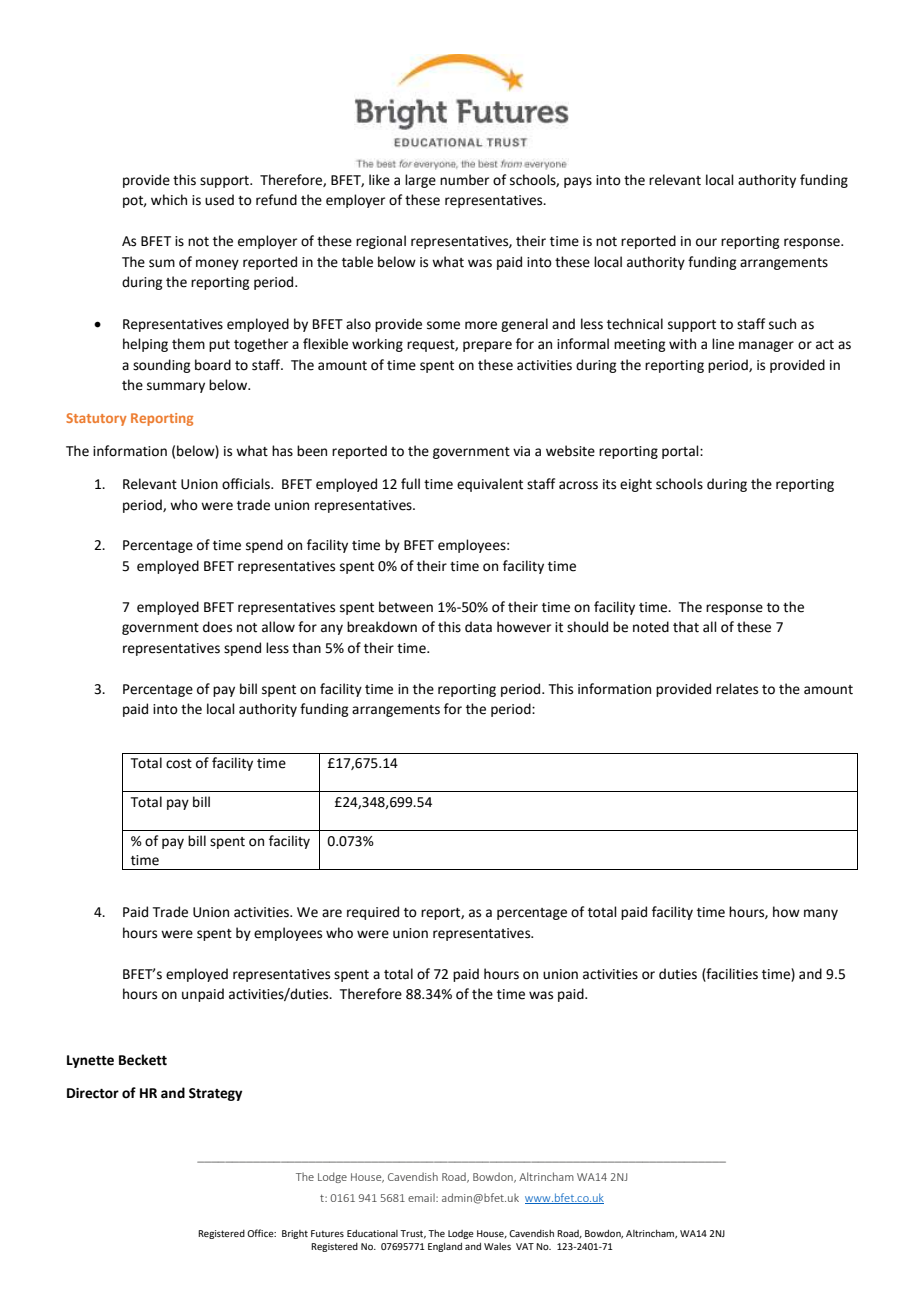  Describe the element at coordinates (478, 627) in the image. I see `data` at that location.
